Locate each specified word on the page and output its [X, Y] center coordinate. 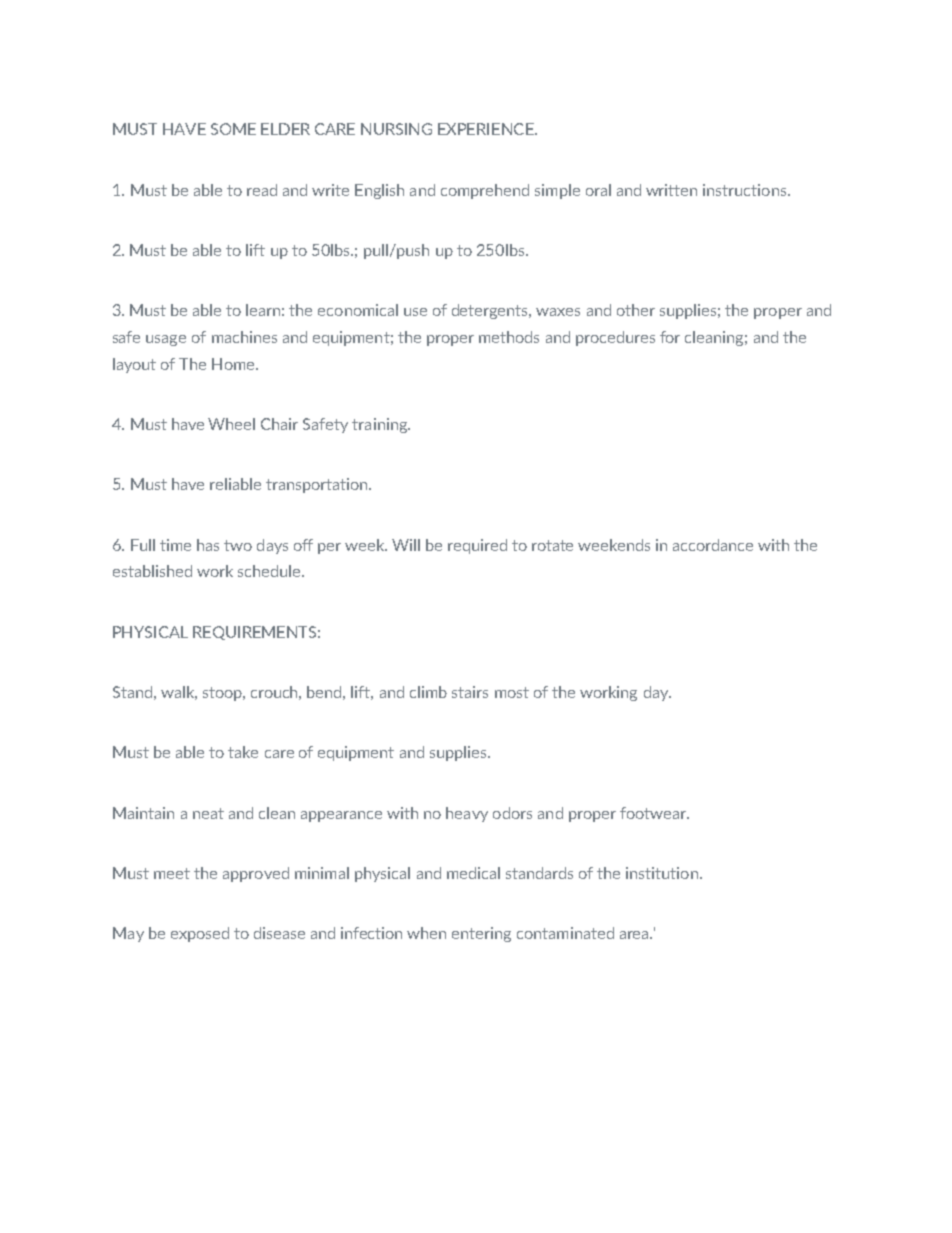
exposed [200, 934]
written [671, 190]
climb [428, 692]
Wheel [231, 424]
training [380, 425]
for [670, 337]
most [512, 692]
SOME [233, 129]
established [152, 571]
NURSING [396, 129]
